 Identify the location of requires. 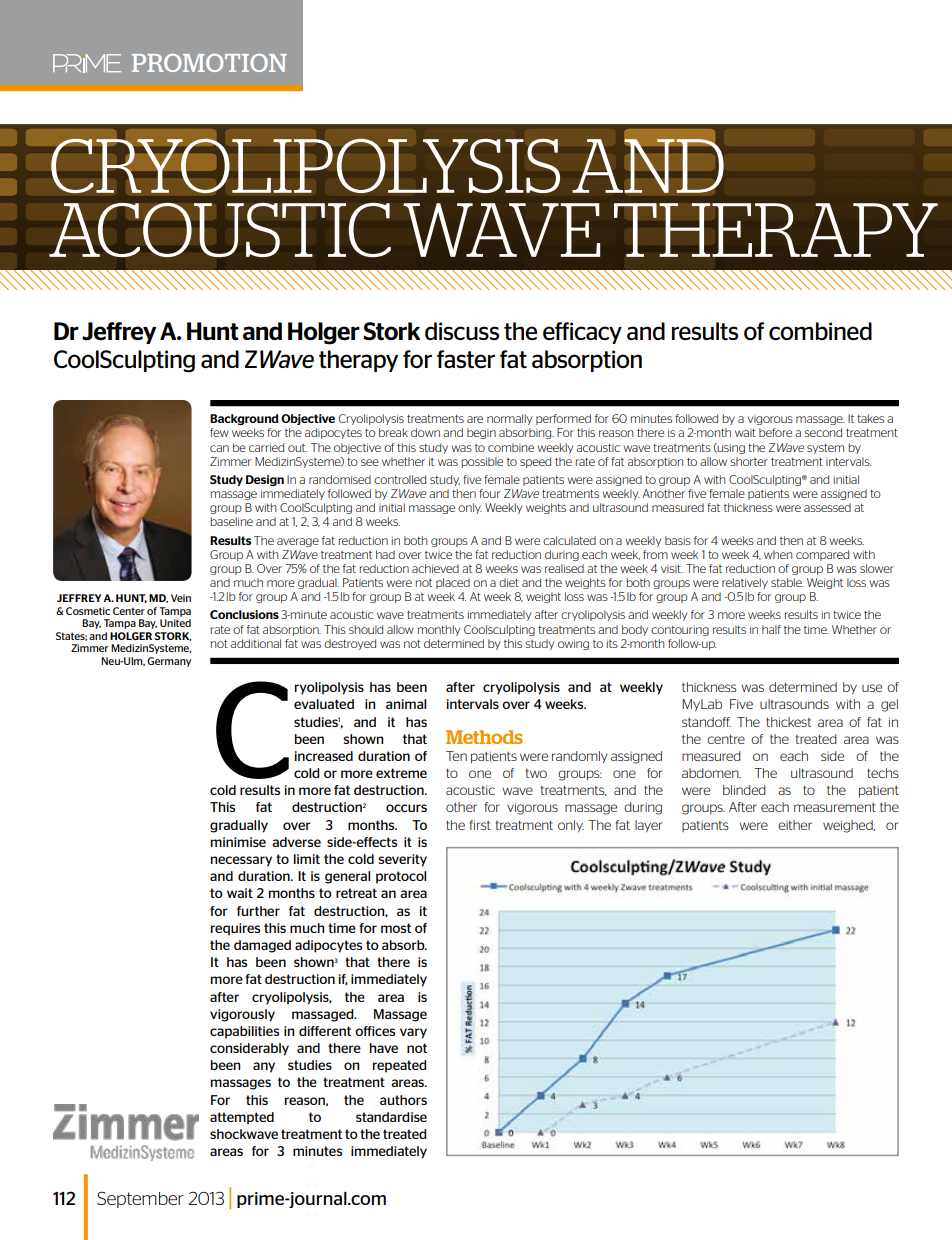
(235, 929).
